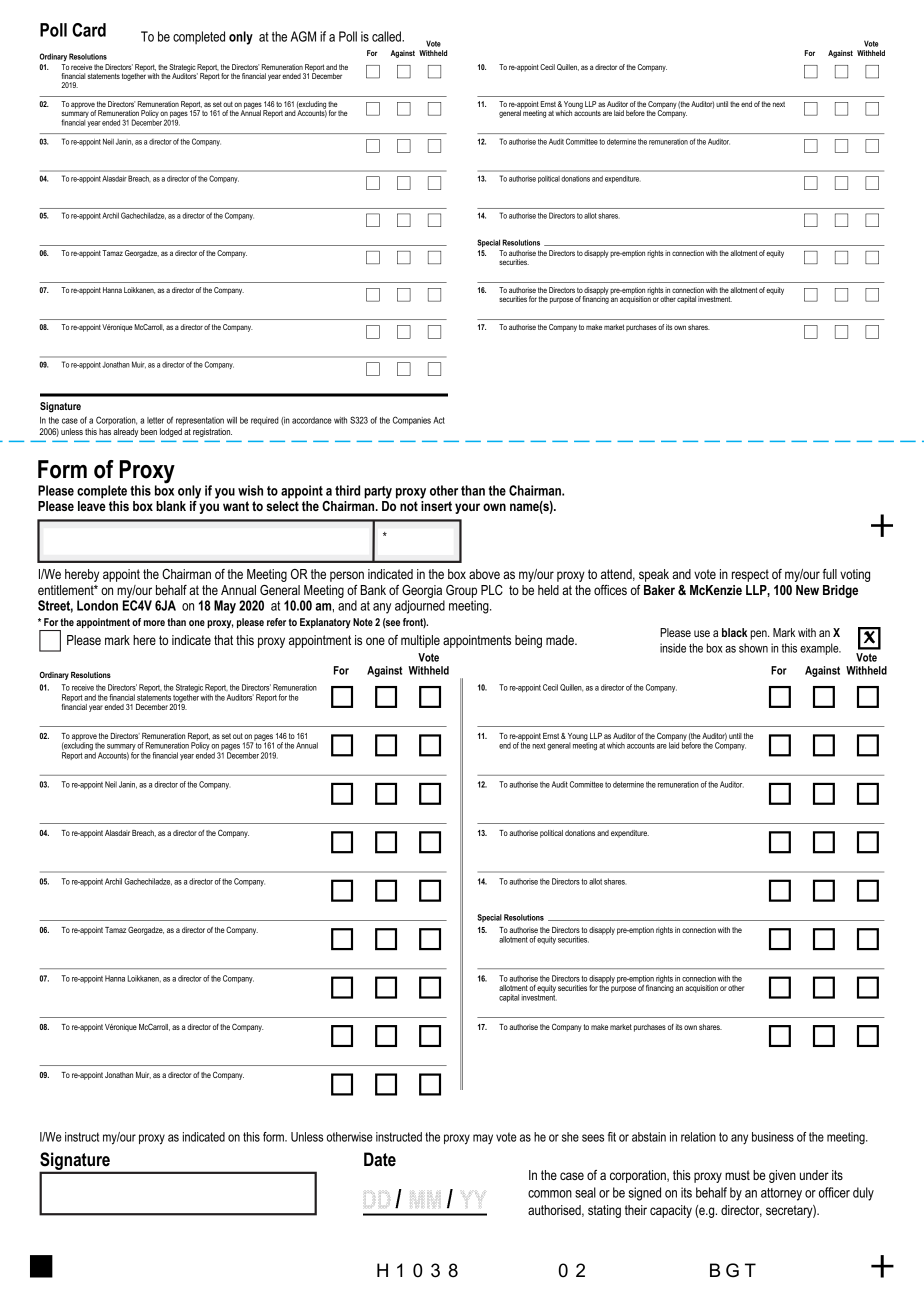  I want to click on black, so click(735, 632).
